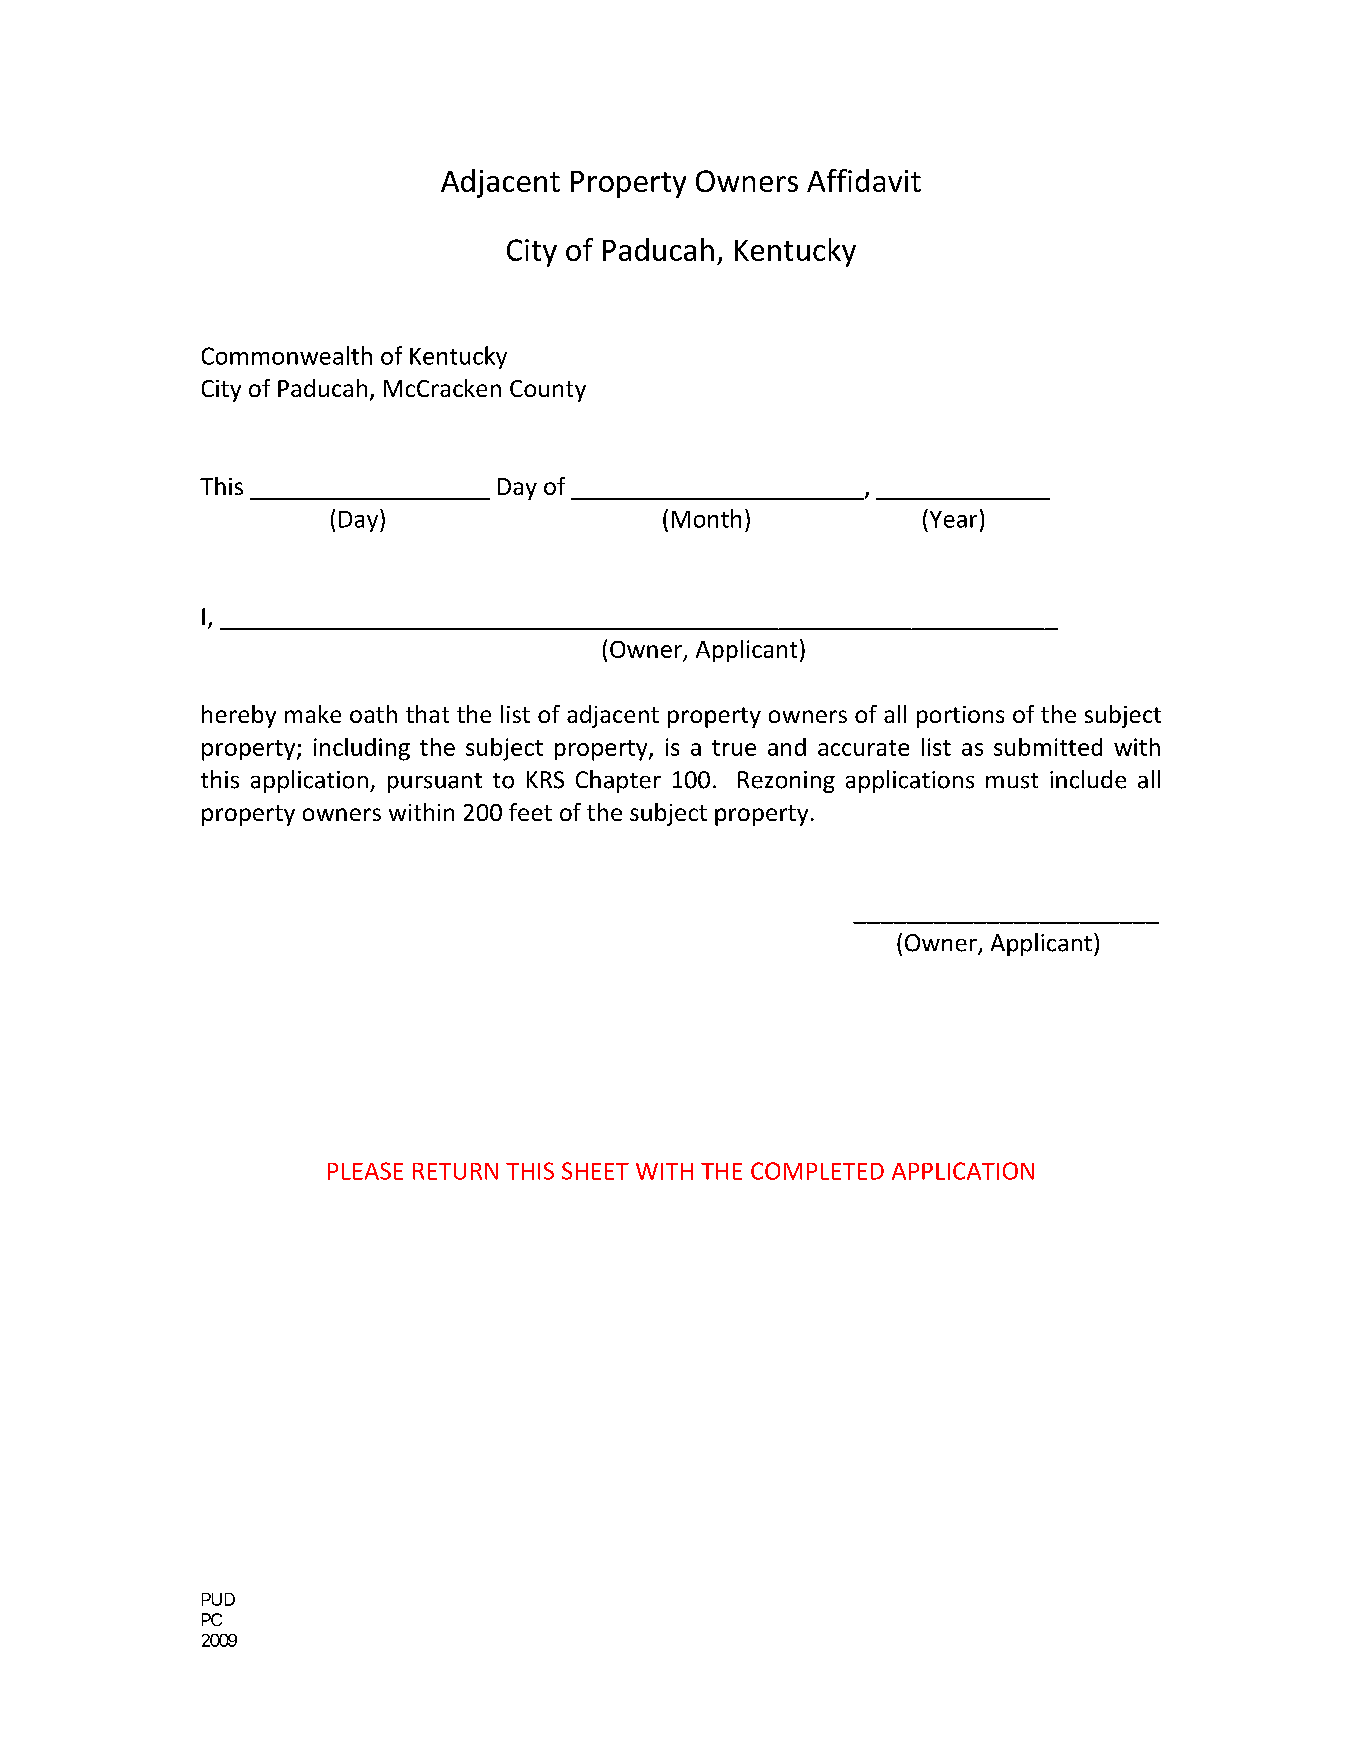 Image resolution: width=1362 pixels, height=1762 pixels. Describe the element at coordinates (1012, 781) in the document. I see `must` at that location.
